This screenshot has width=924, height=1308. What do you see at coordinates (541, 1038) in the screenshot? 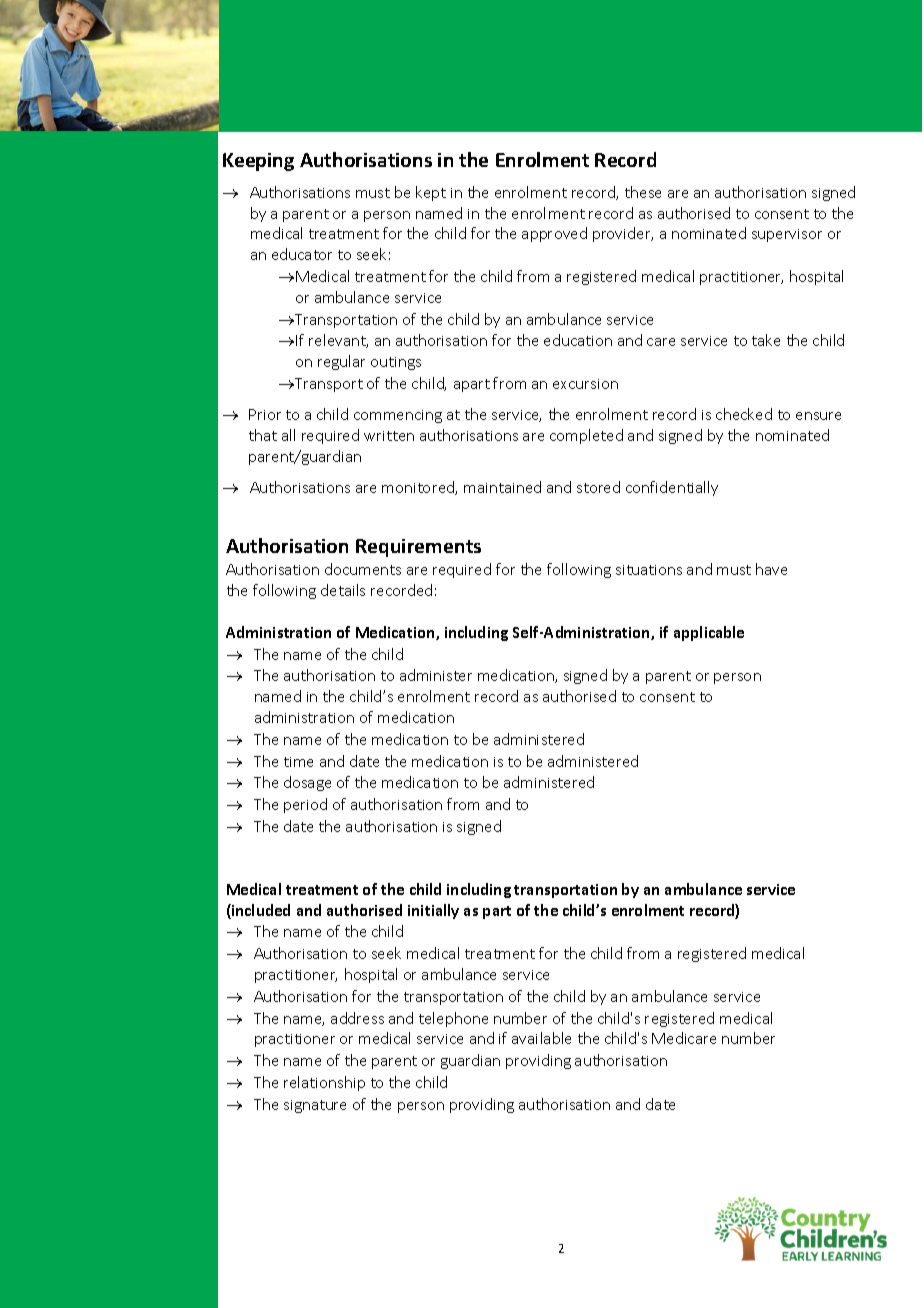
I see `available` at bounding box center [541, 1038].
